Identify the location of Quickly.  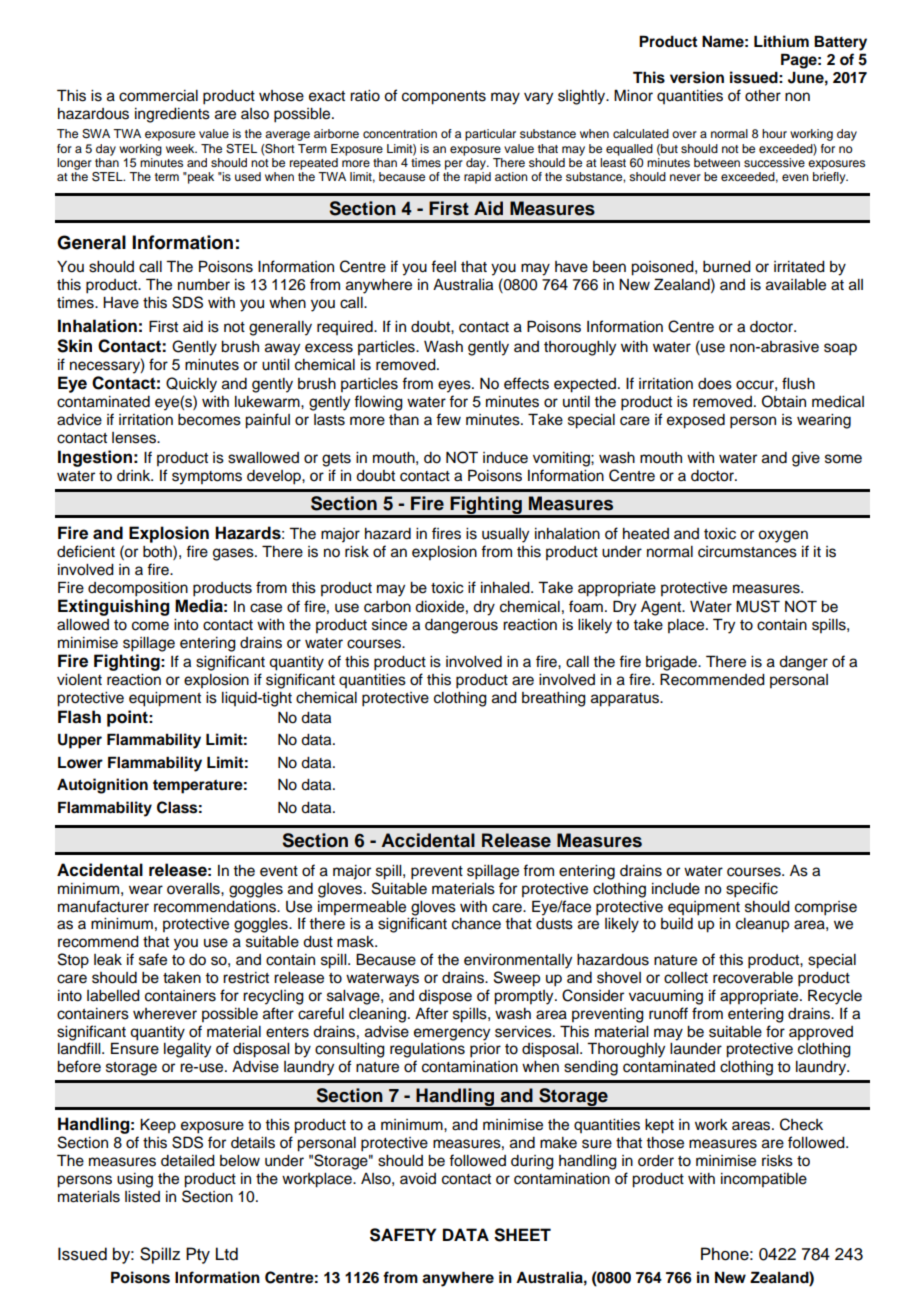
(191, 385).
